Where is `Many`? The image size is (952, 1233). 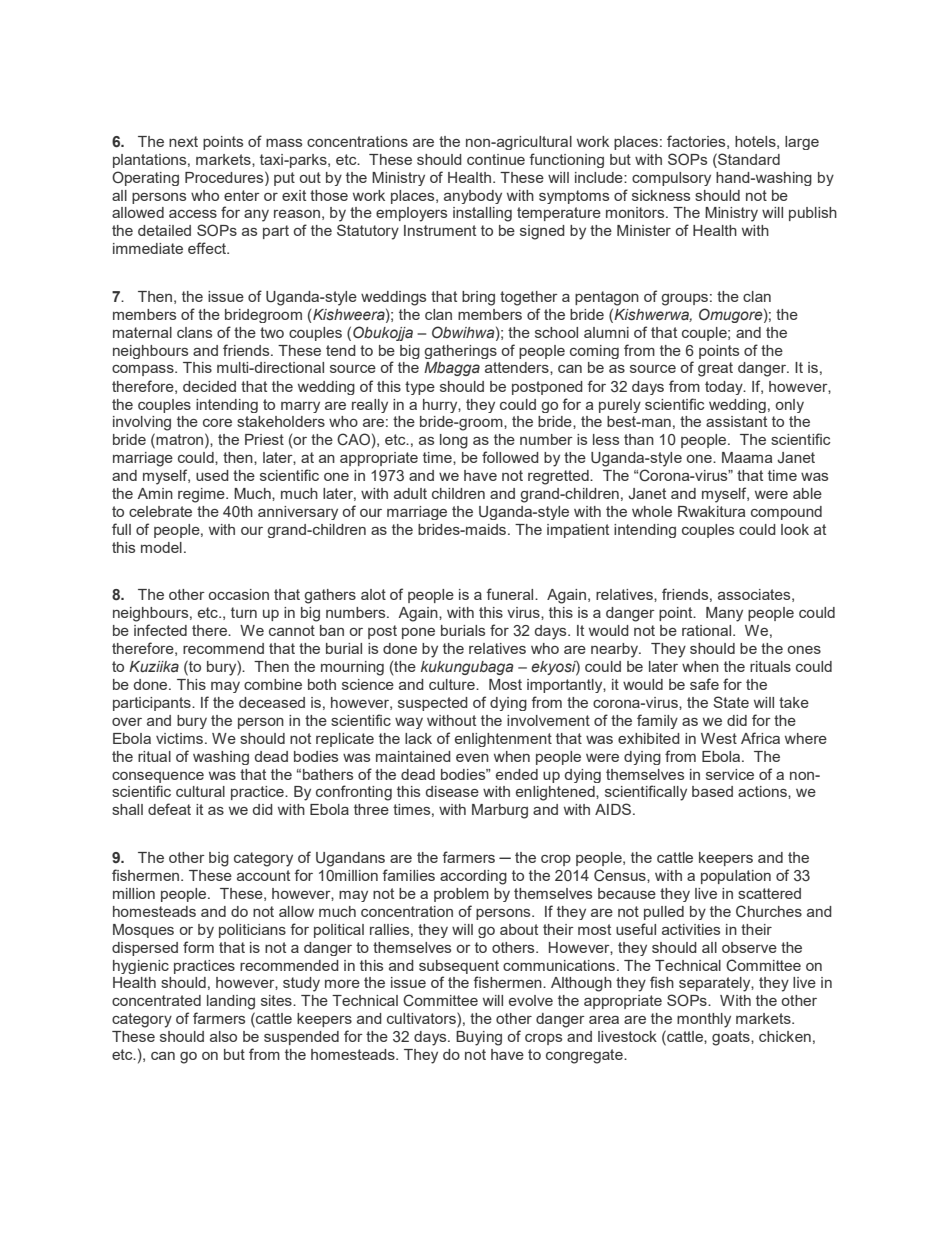 Many is located at coordinates (724, 614).
